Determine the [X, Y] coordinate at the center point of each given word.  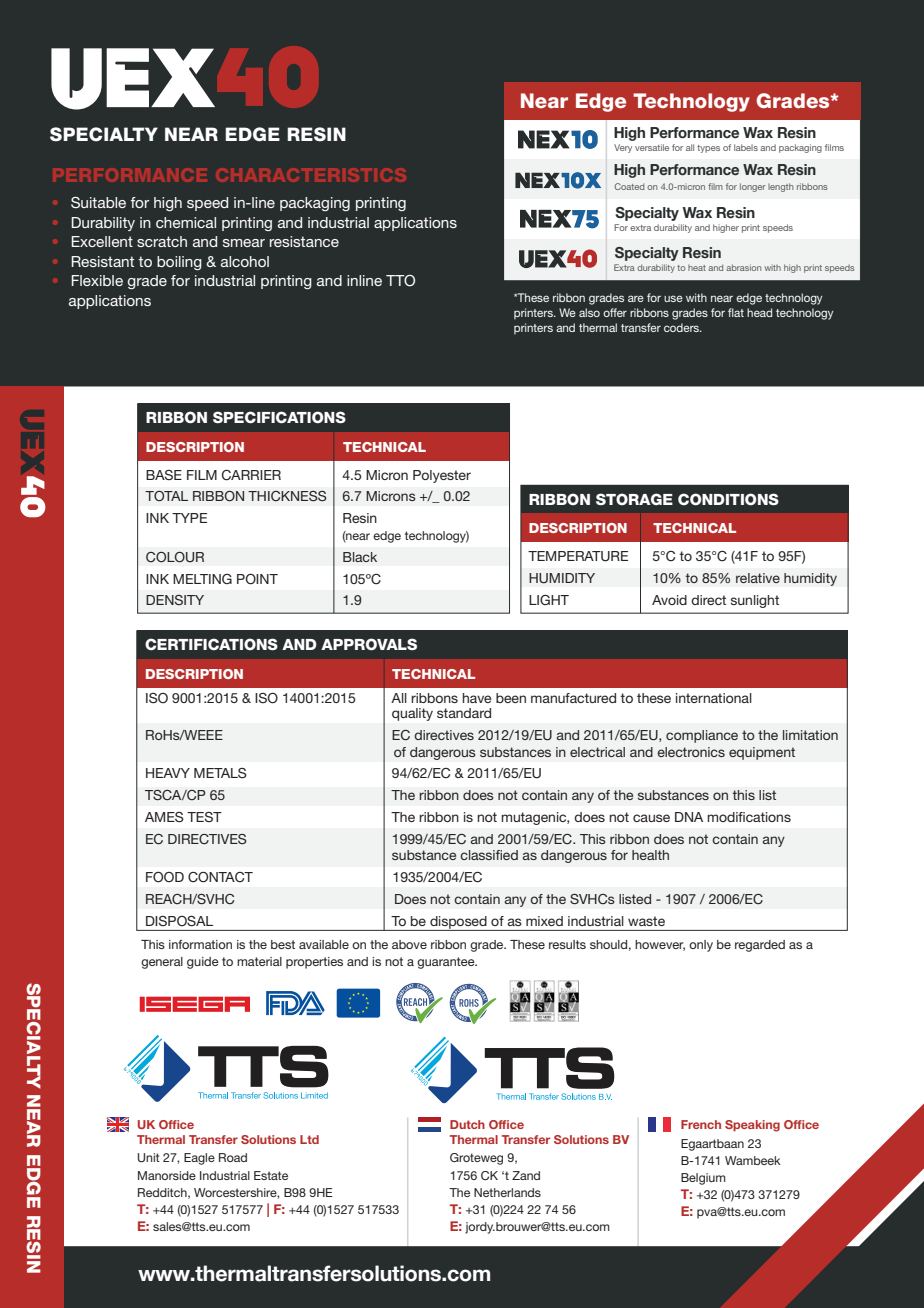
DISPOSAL [179, 921]
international [714, 698]
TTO [400, 281]
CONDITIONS [728, 499]
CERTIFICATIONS [211, 644]
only [701, 946]
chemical [186, 222]
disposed [458, 923]
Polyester [442, 476]
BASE [164, 475]
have [476, 698]
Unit [149, 1158]
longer [753, 187]
